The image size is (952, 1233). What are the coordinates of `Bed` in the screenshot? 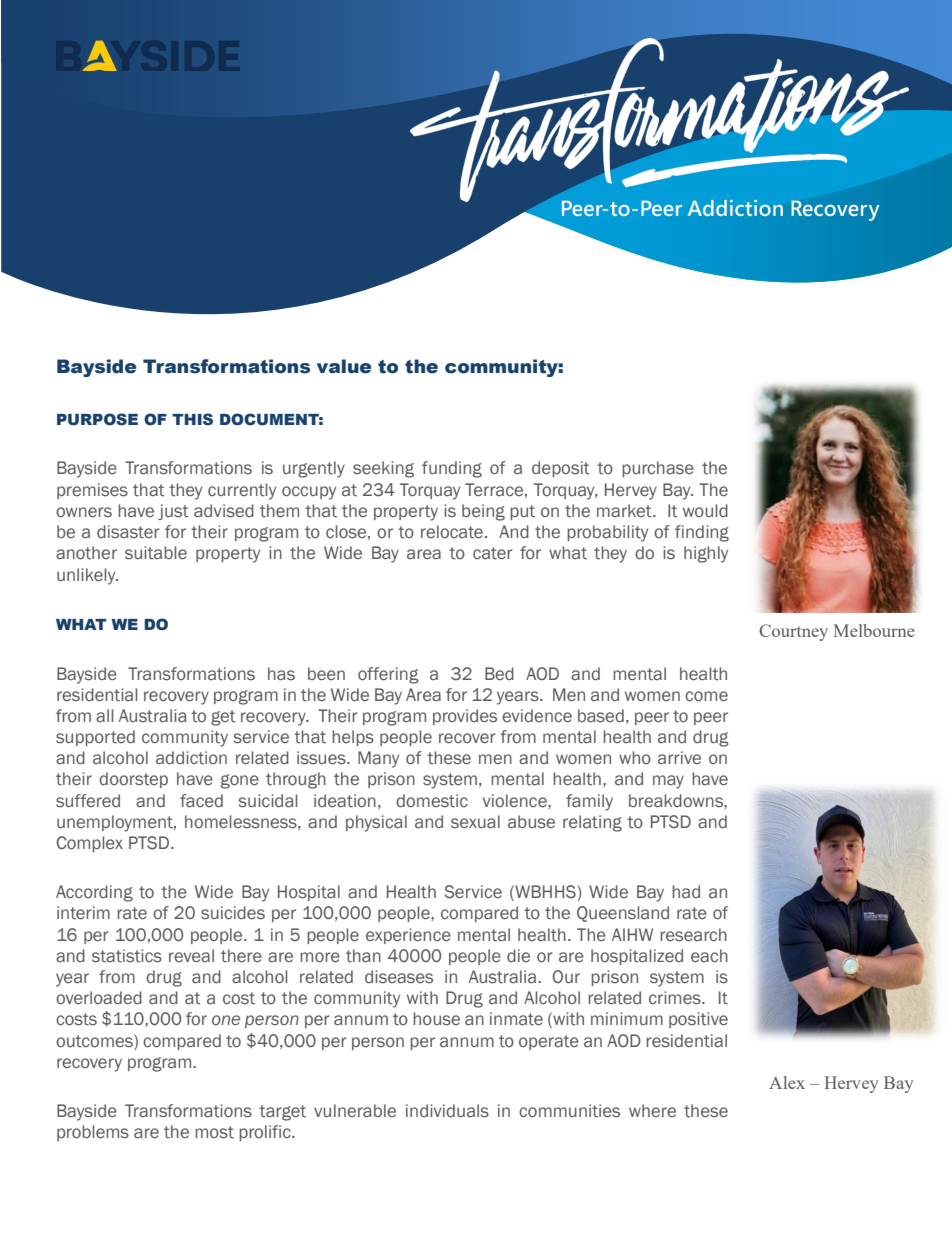 It's located at (499, 673).
